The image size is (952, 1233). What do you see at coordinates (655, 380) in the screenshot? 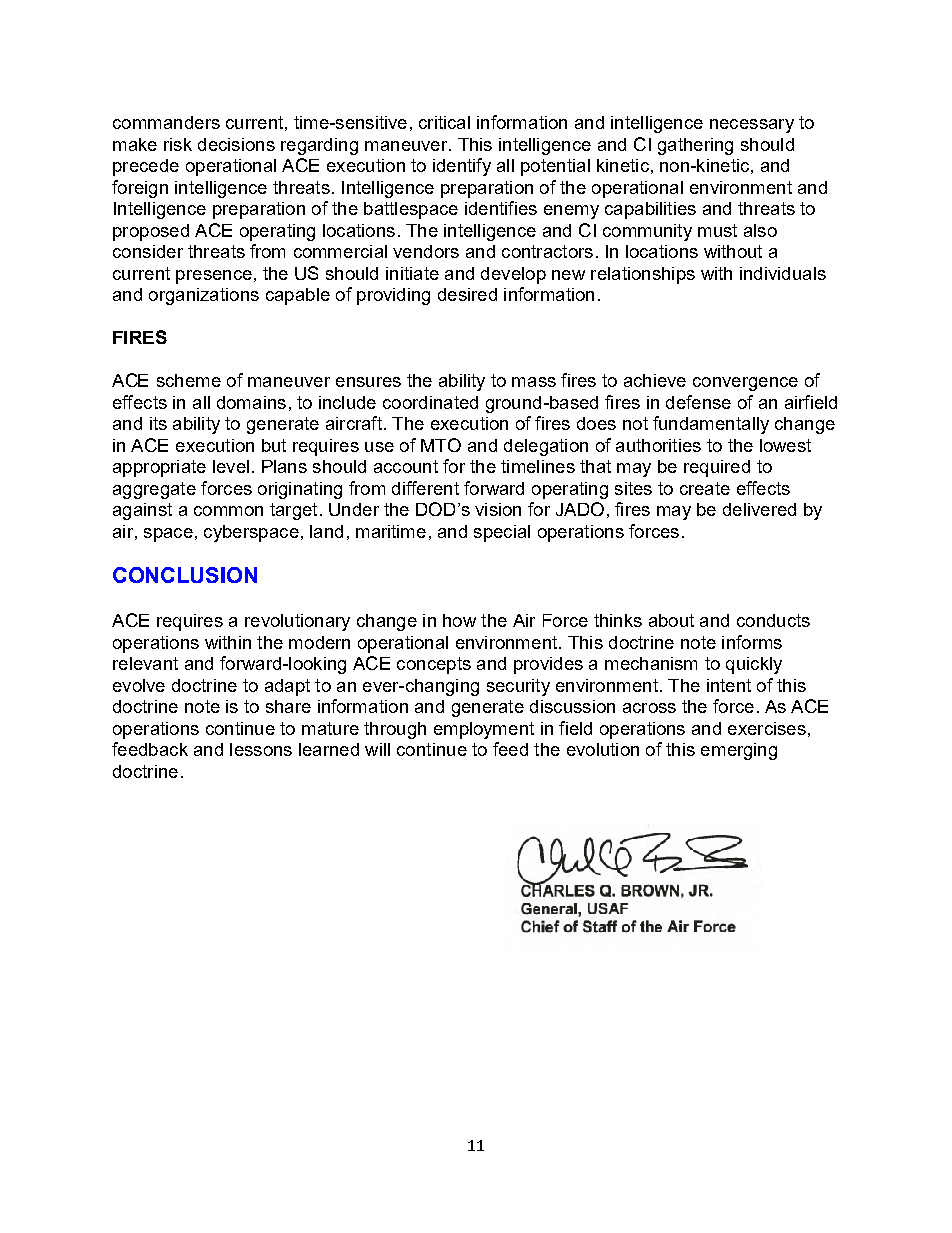
I see `achieve` at bounding box center [655, 380].
